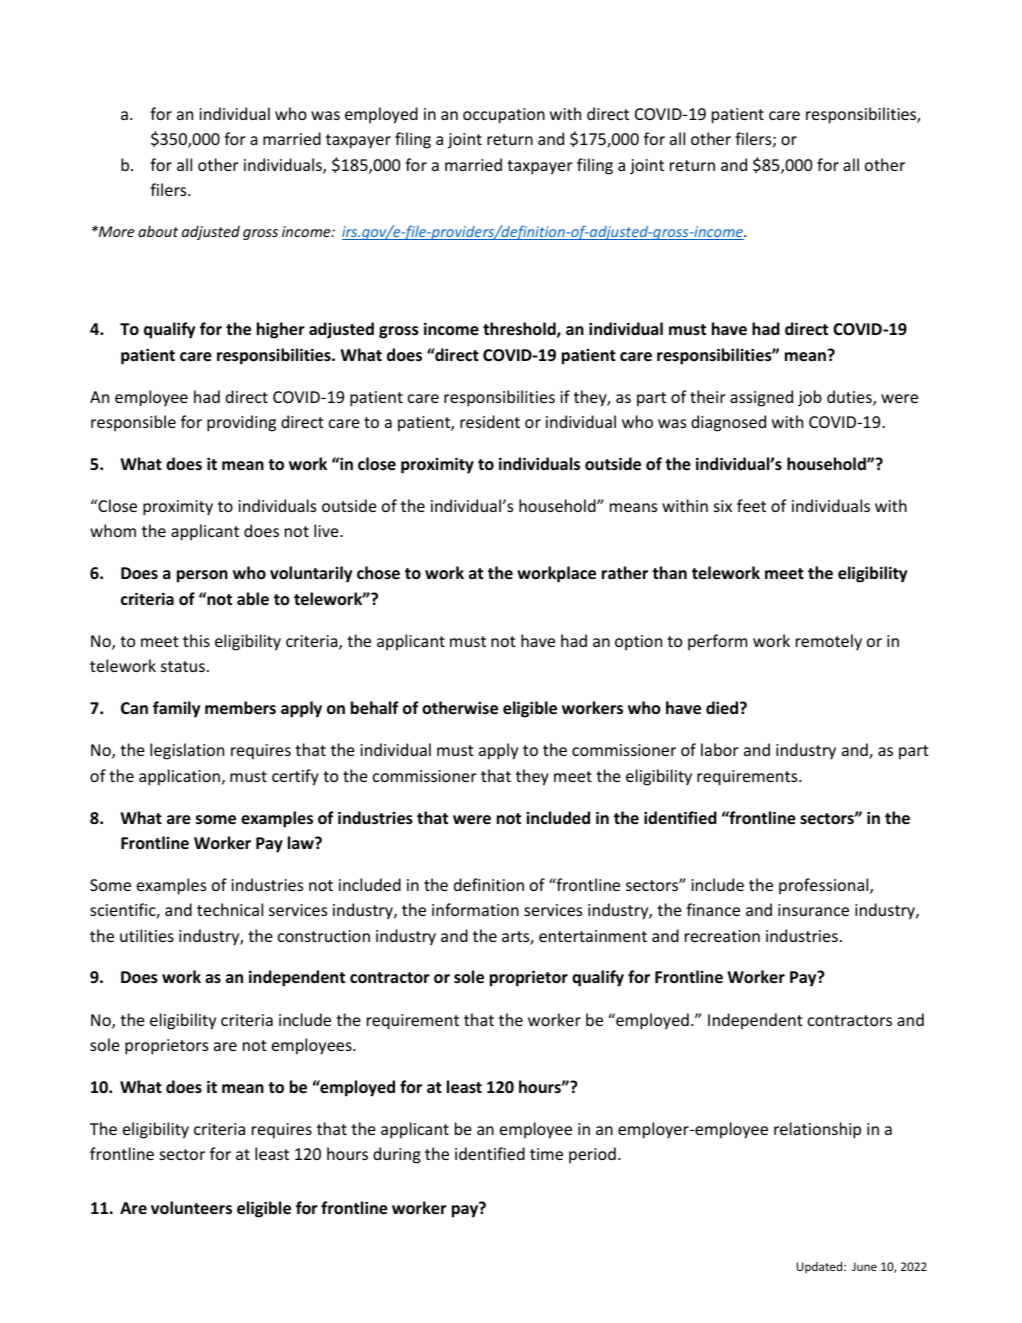 The width and height of the image is (1022, 1323). I want to click on family, so click(176, 709).
